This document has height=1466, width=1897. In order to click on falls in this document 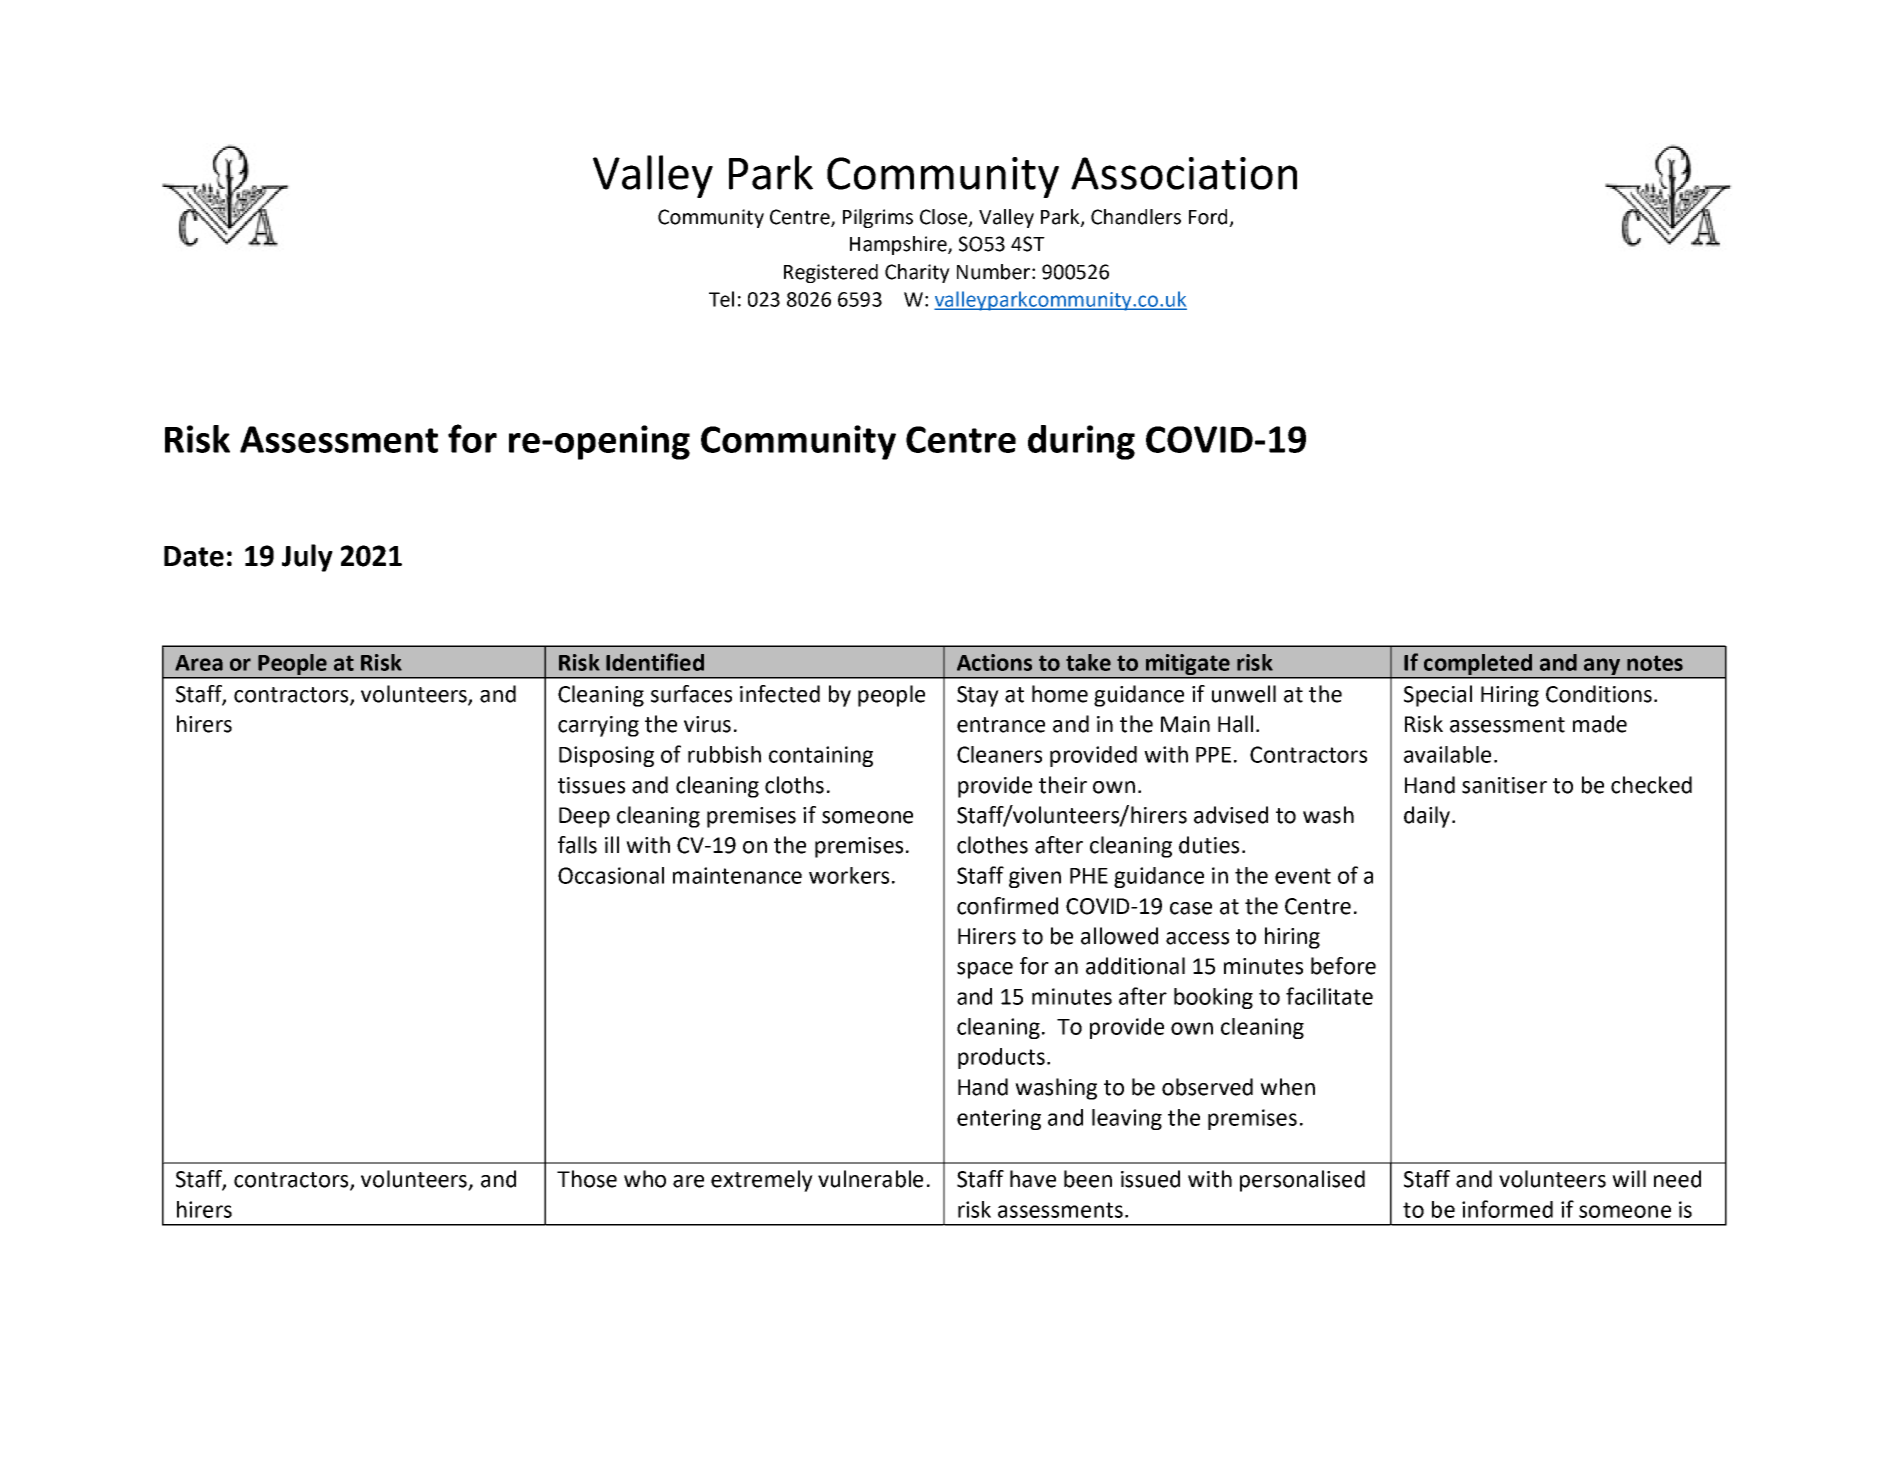, I will do `click(577, 845)`.
